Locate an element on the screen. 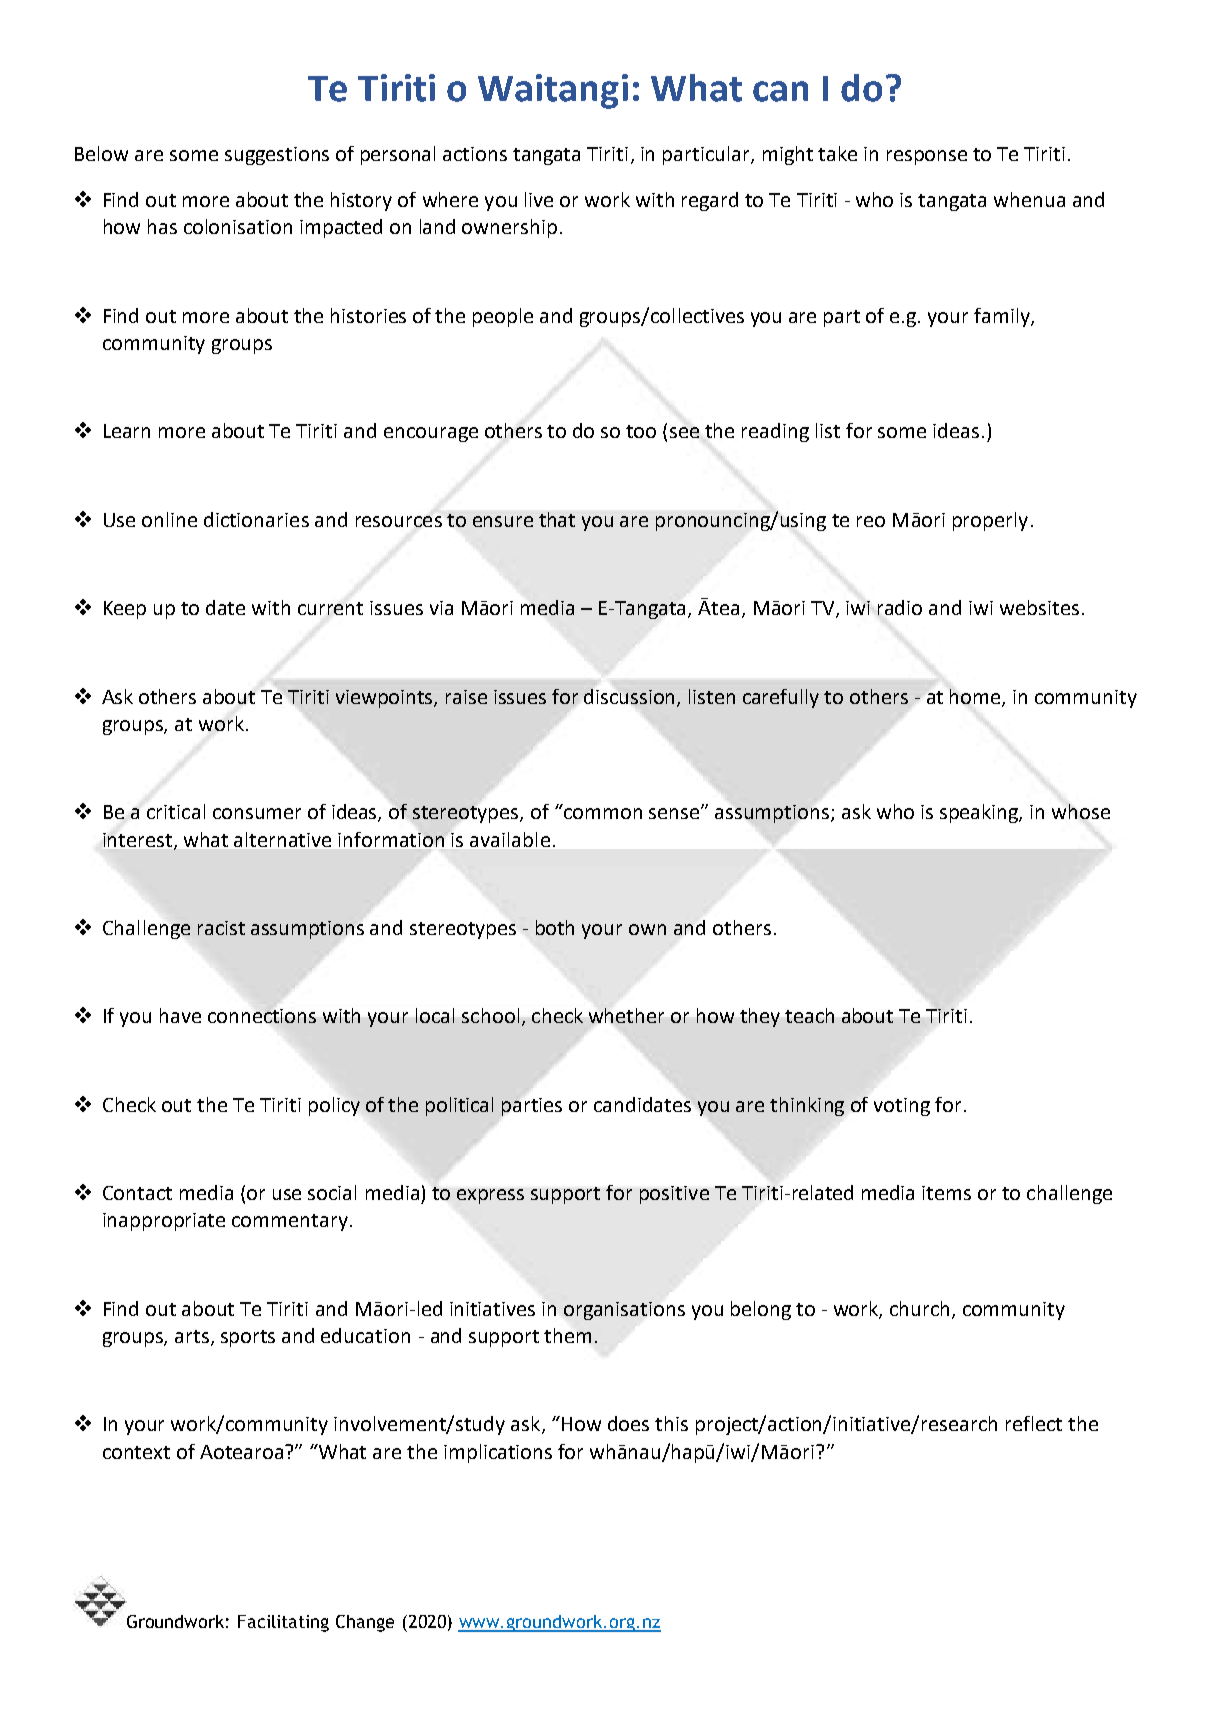 This screenshot has width=1211, height=1713. both is located at coordinates (555, 927).
